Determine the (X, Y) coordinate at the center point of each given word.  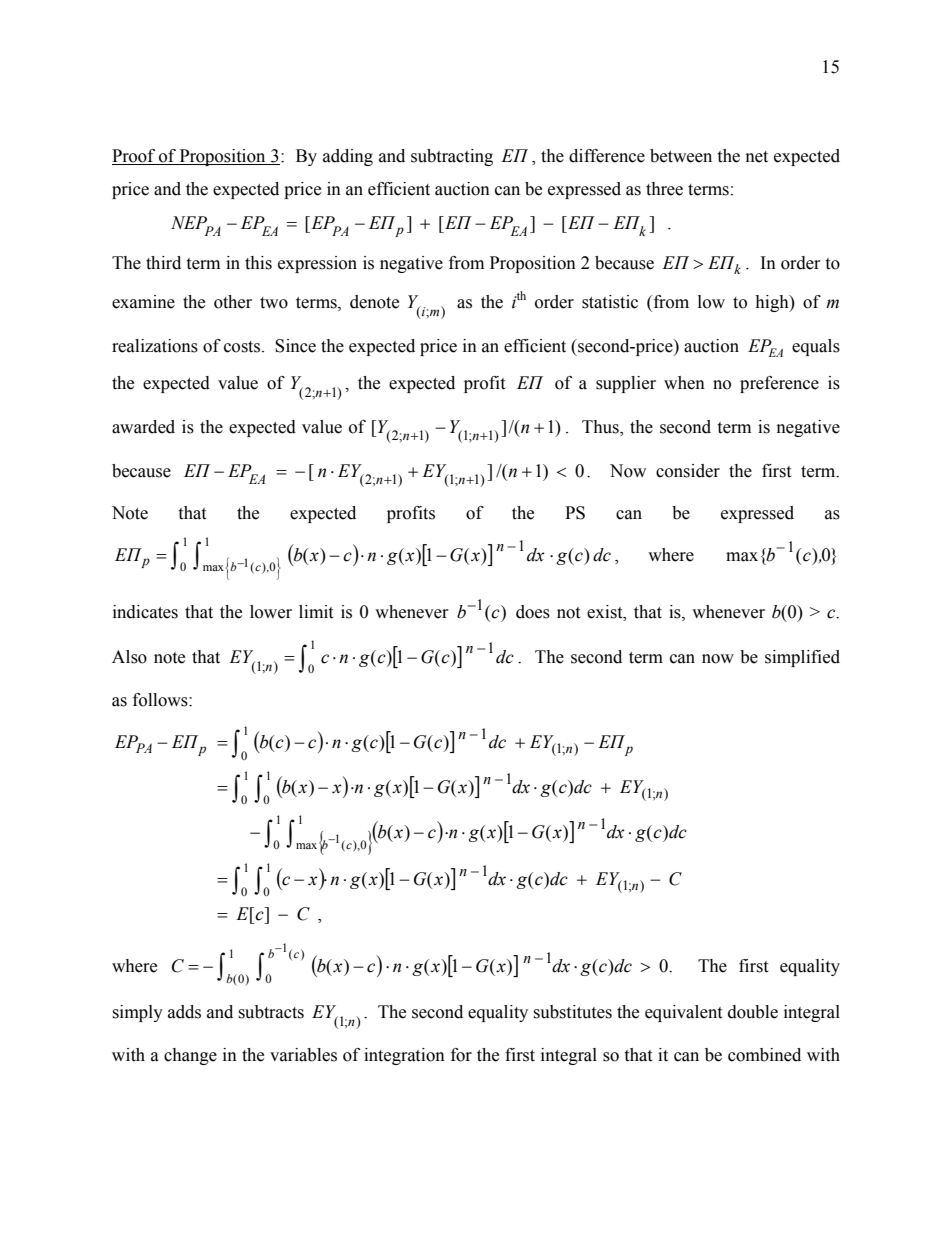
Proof (135, 157)
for (461, 1055)
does (533, 612)
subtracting (452, 157)
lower (271, 612)
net (757, 157)
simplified (802, 658)
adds (184, 1012)
